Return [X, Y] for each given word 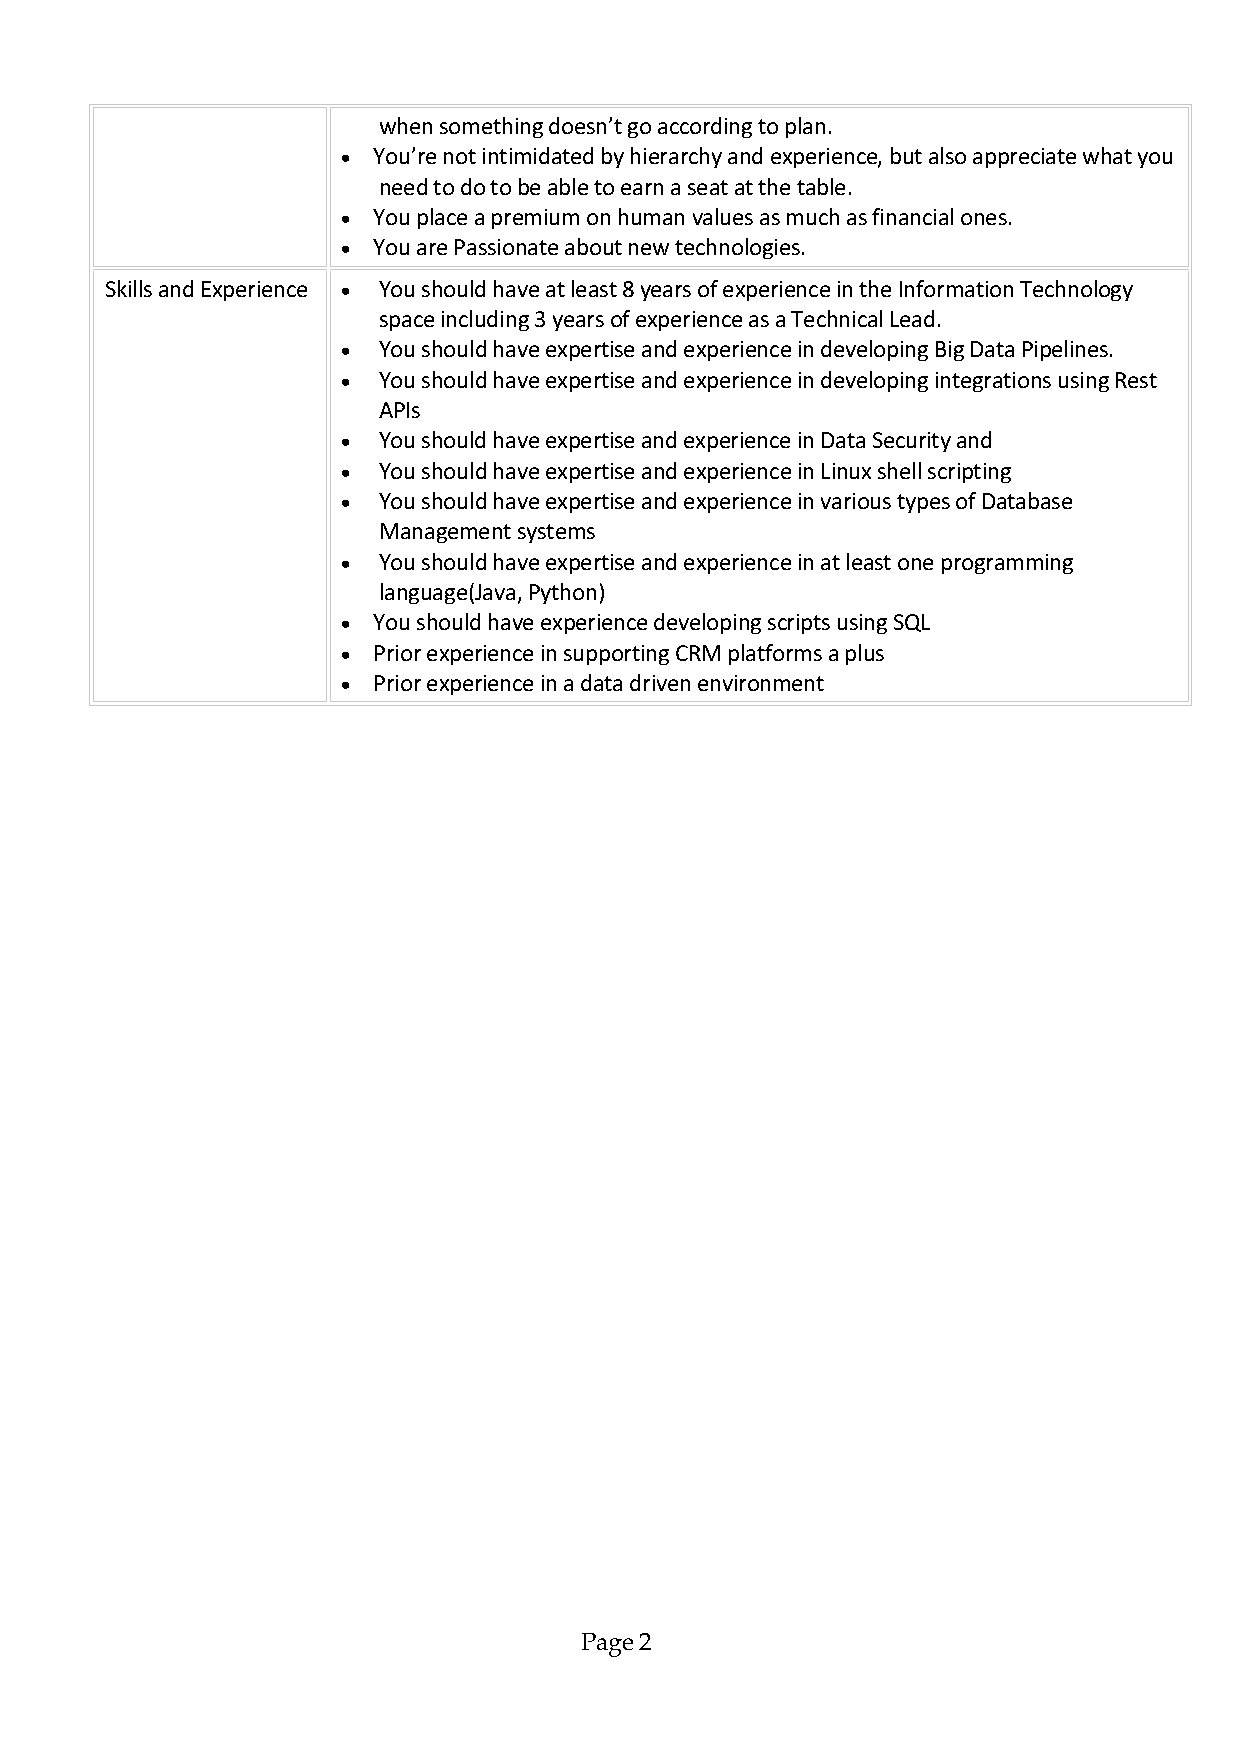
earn [642, 189]
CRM [698, 653]
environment [761, 683]
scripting [969, 473]
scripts [799, 624]
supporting [616, 655]
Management [446, 533]
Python [563, 593]
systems [556, 533]
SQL [912, 623]
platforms [775, 654]
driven [660, 682]
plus [865, 654]
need [404, 186]
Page [607, 1645]
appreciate [1024, 158]
